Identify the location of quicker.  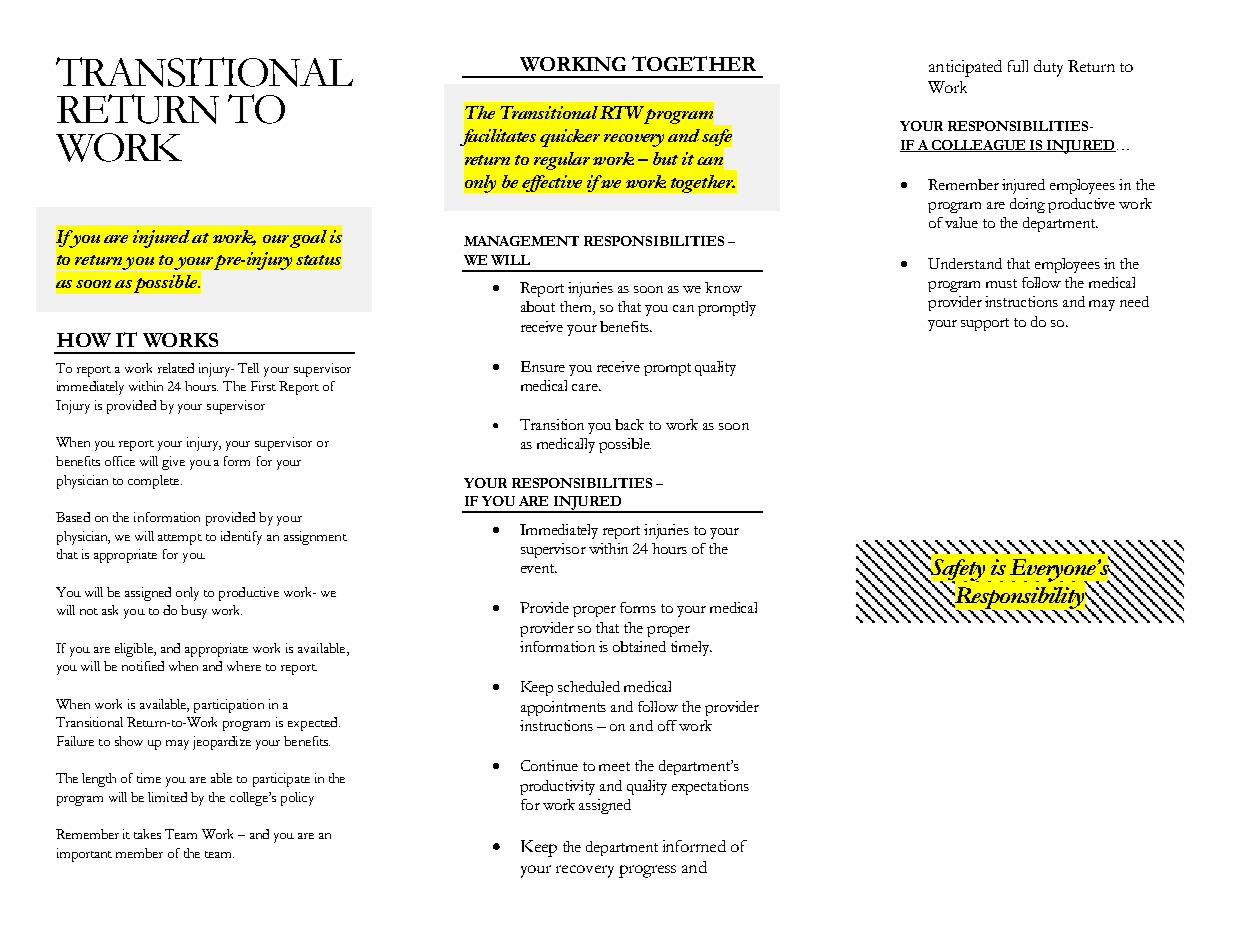
(570, 138).
